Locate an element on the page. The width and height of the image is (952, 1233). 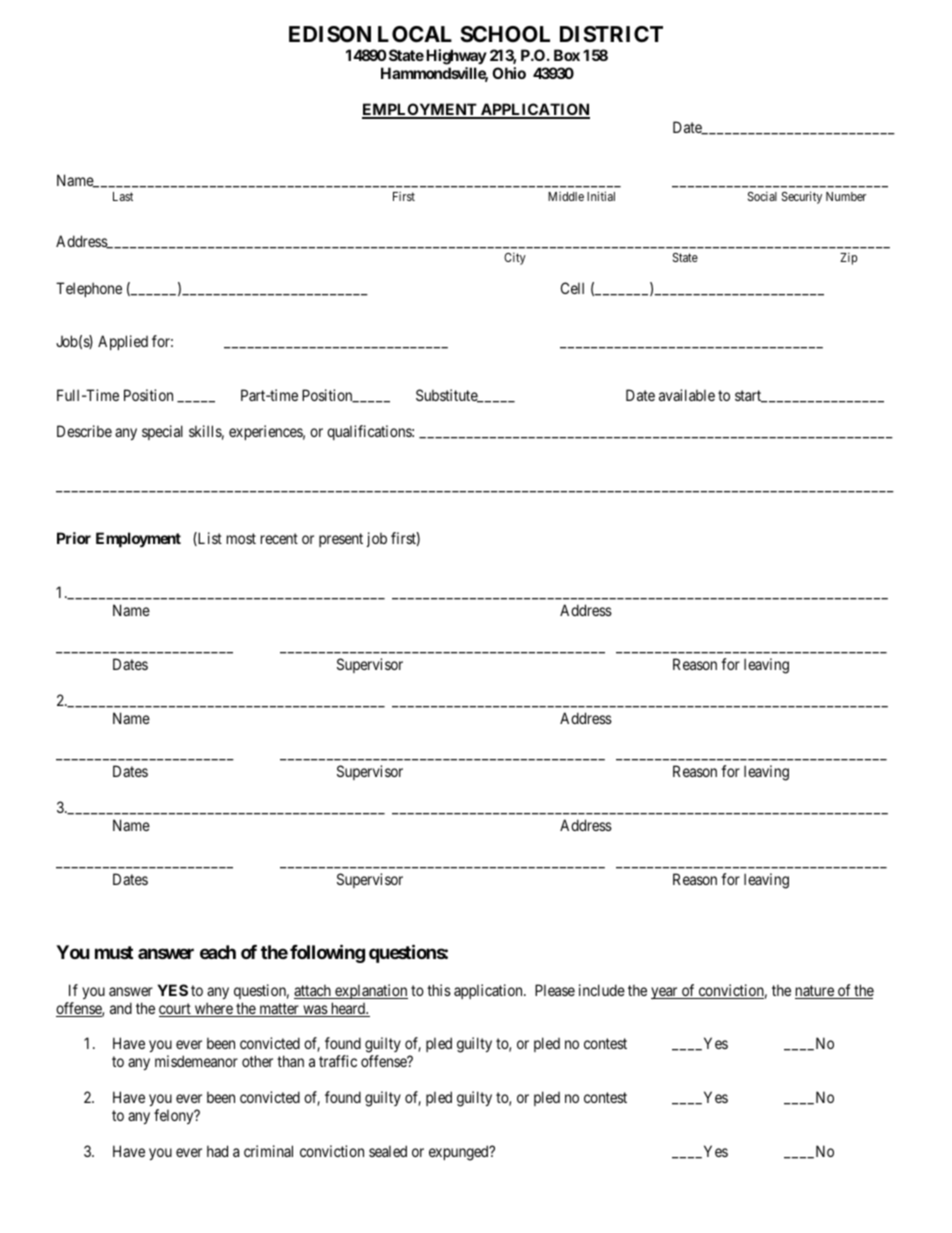
nature is located at coordinates (815, 992).
